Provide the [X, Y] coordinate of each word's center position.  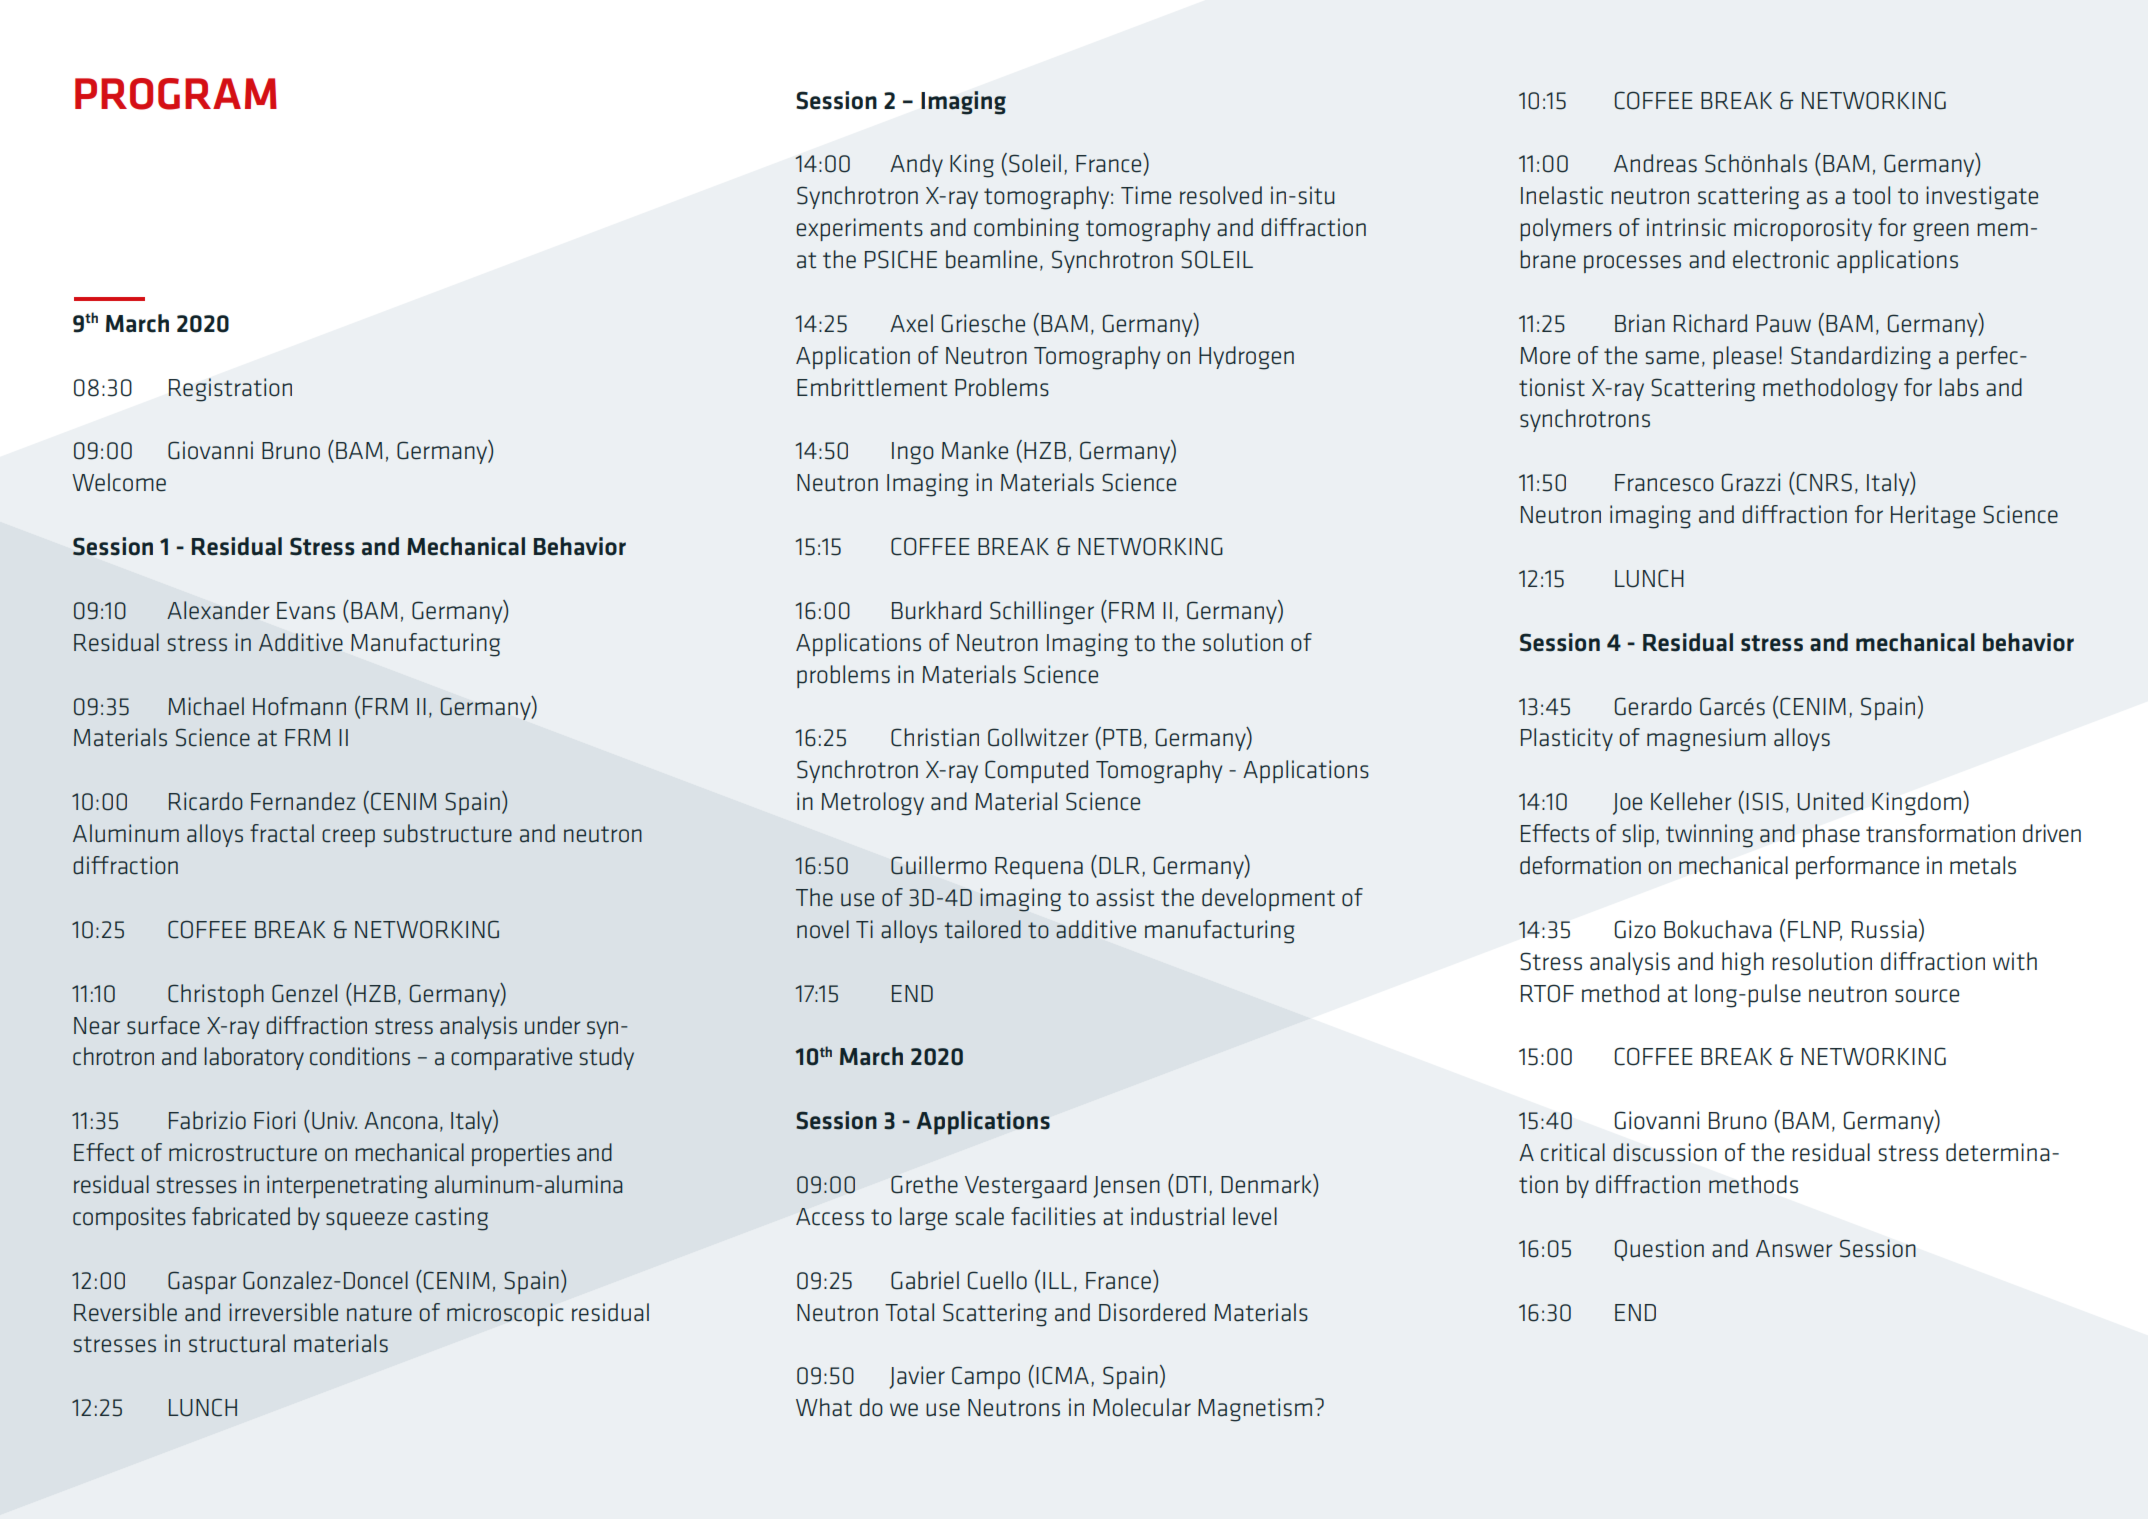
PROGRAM [176, 94]
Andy [916, 165]
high [1743, 964]
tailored [982, 929]
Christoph [216, 995]
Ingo [913, 453]
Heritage [1933, 517]
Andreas [1655, 163]
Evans [306, 611]
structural [237, 1343]
